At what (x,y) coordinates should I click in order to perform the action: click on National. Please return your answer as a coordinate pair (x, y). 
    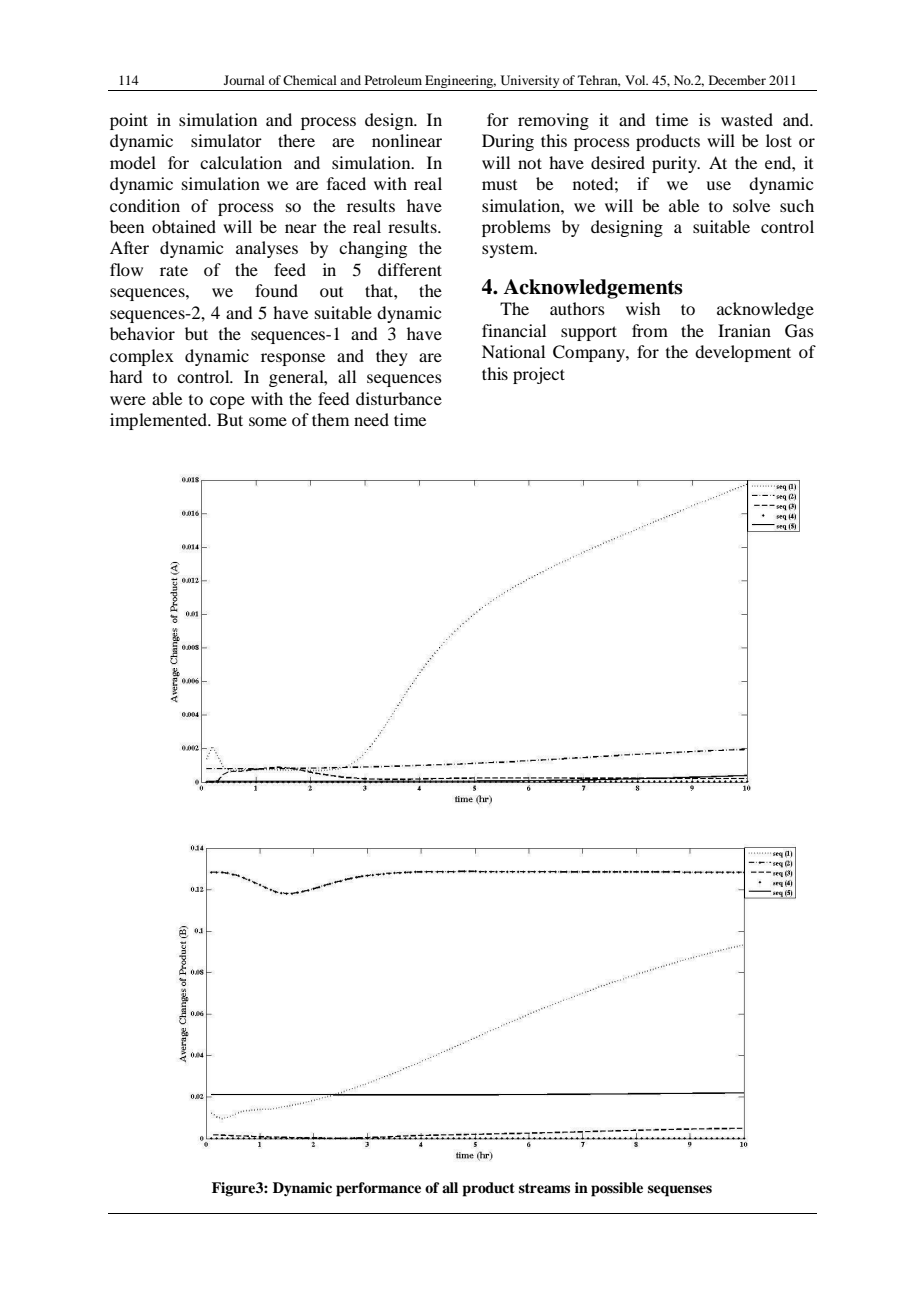
    Looking at the image, I should click on (513, 351).
